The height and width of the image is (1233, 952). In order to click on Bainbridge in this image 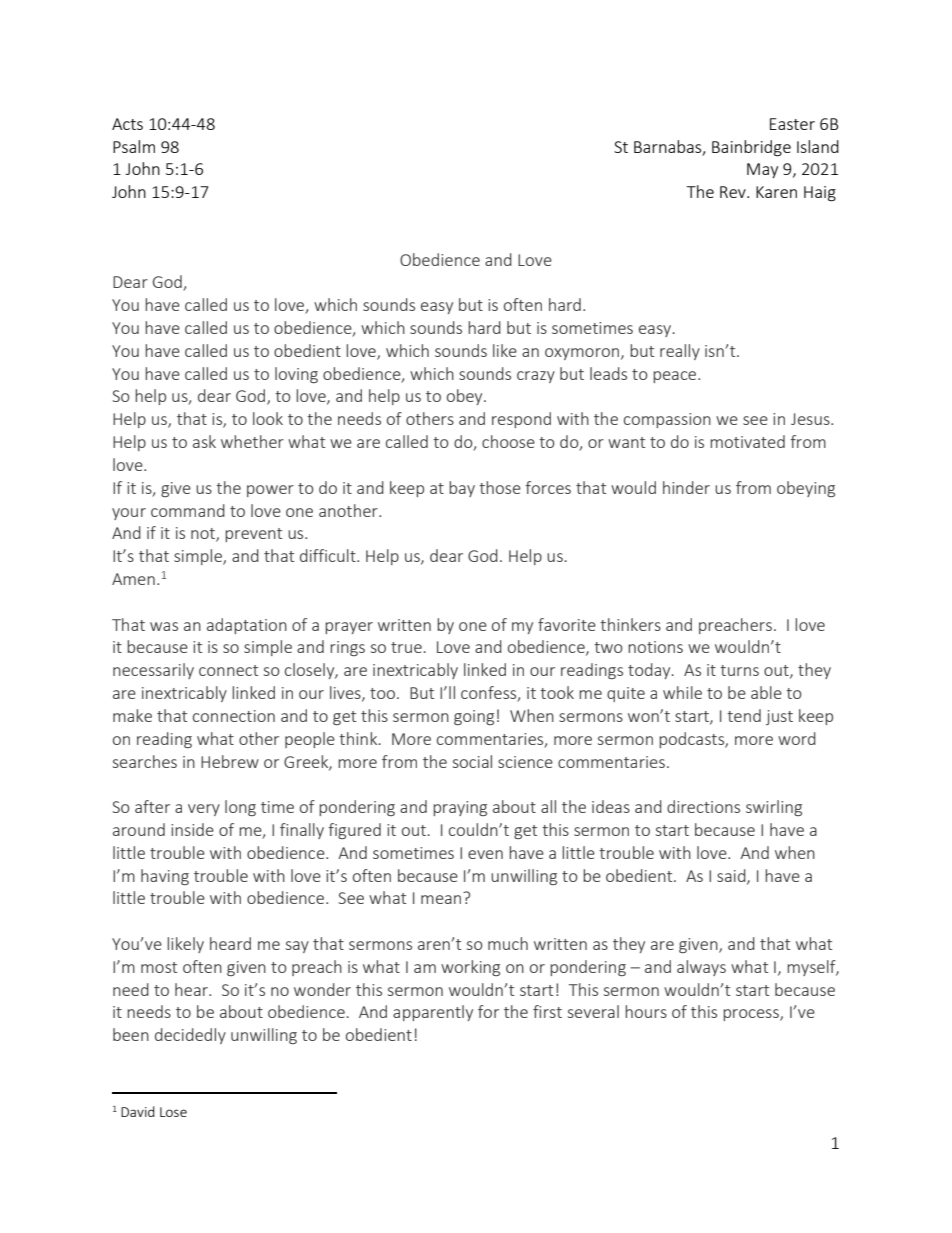, I will do `click(751, 148)`.
